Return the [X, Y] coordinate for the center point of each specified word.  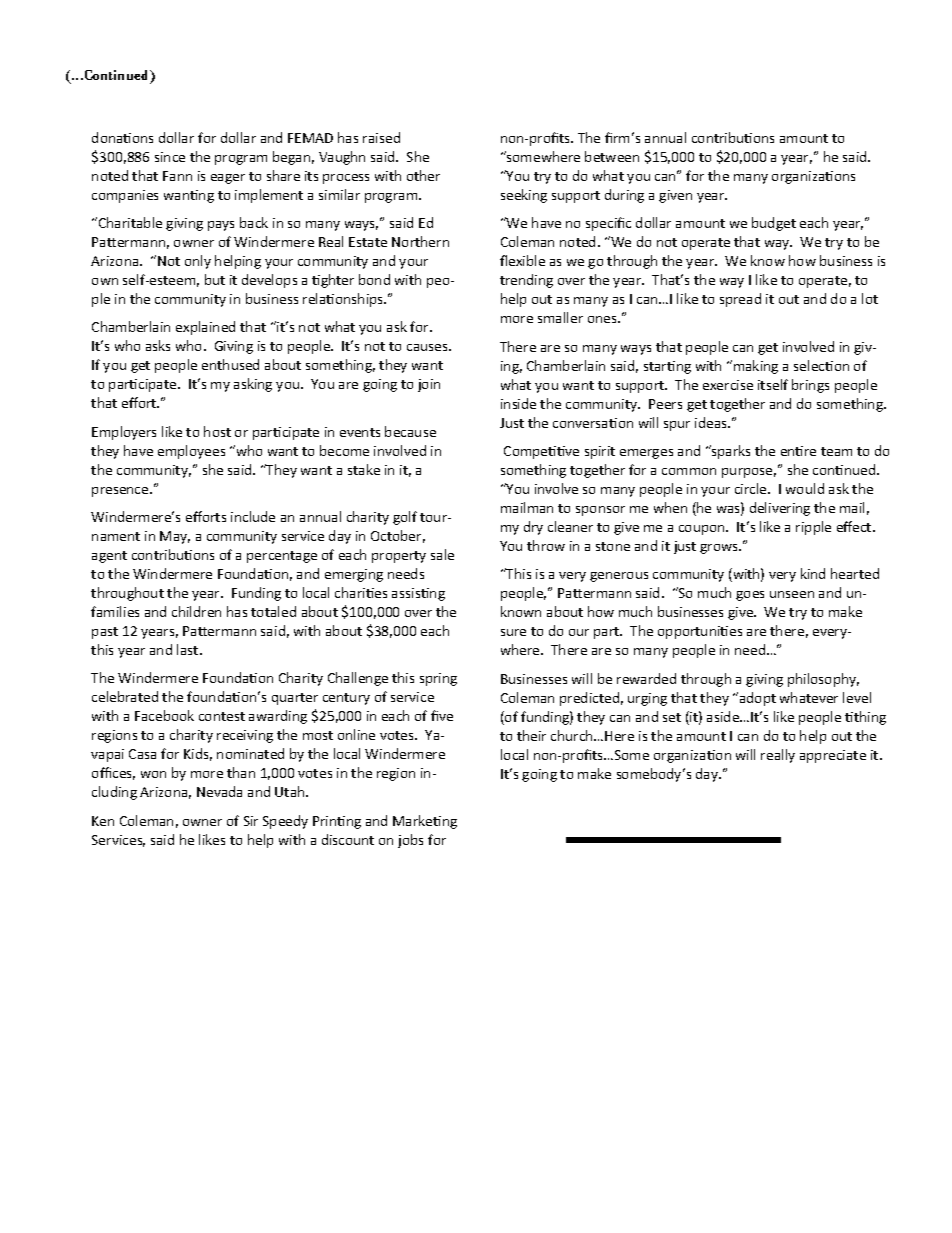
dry [533, 528]
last [189, 649]
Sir [251, 821]
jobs [410, 841]
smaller [560, 317]
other [423, 175]
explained [205, 328]
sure [513, 632]
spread [740, 300]
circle [752, 488]
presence [121, 492]
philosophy [823, 680]
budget [774, 224]
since [170, 157]
